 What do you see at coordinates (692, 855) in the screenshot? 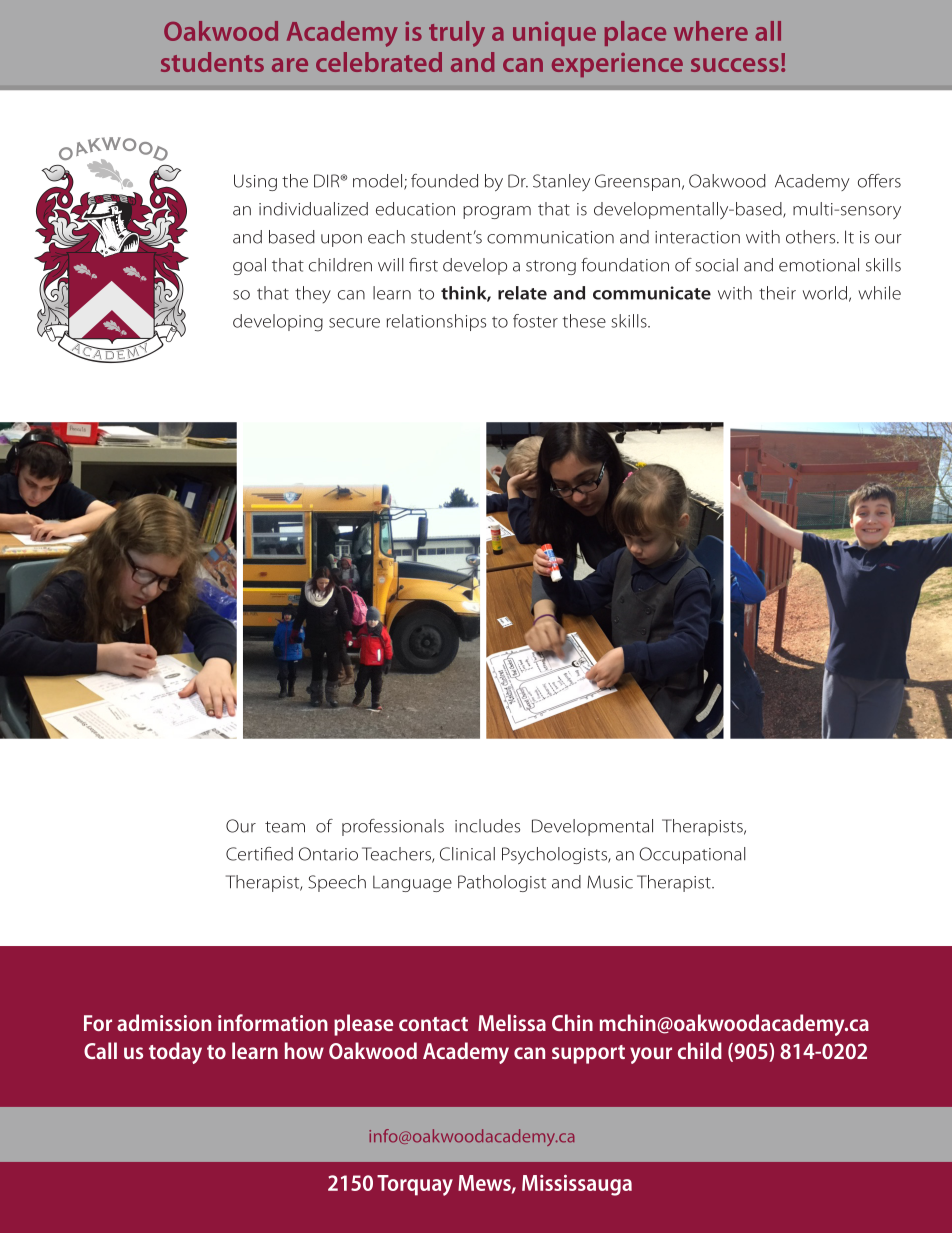
I see `Occupational` at bounding box center [692, 855].
